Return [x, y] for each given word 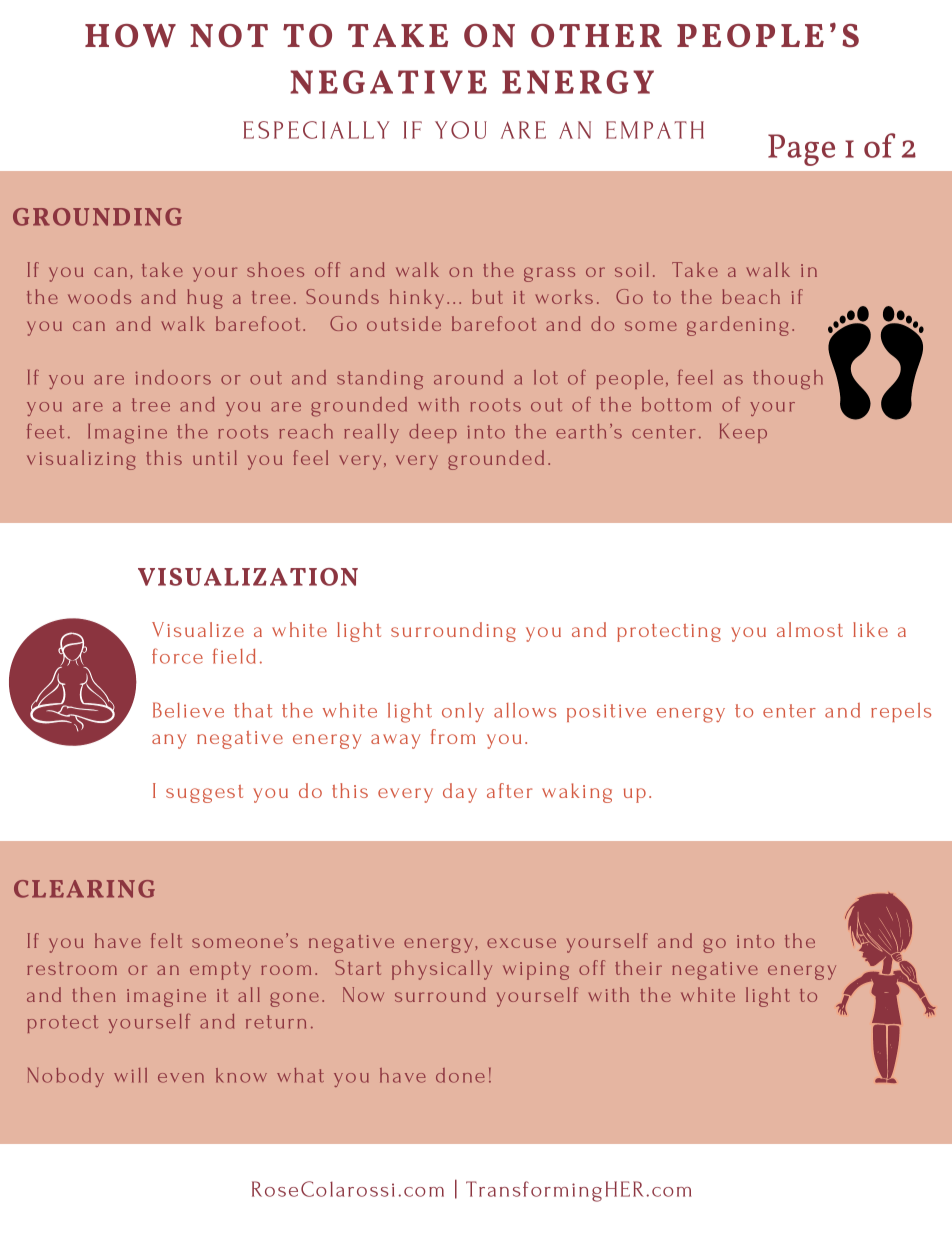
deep [433, 433]
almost [810, 629]
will [130, 1075]
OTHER [596, 36]
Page [801, 150]
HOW [130, 36]
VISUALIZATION [248, 577]
